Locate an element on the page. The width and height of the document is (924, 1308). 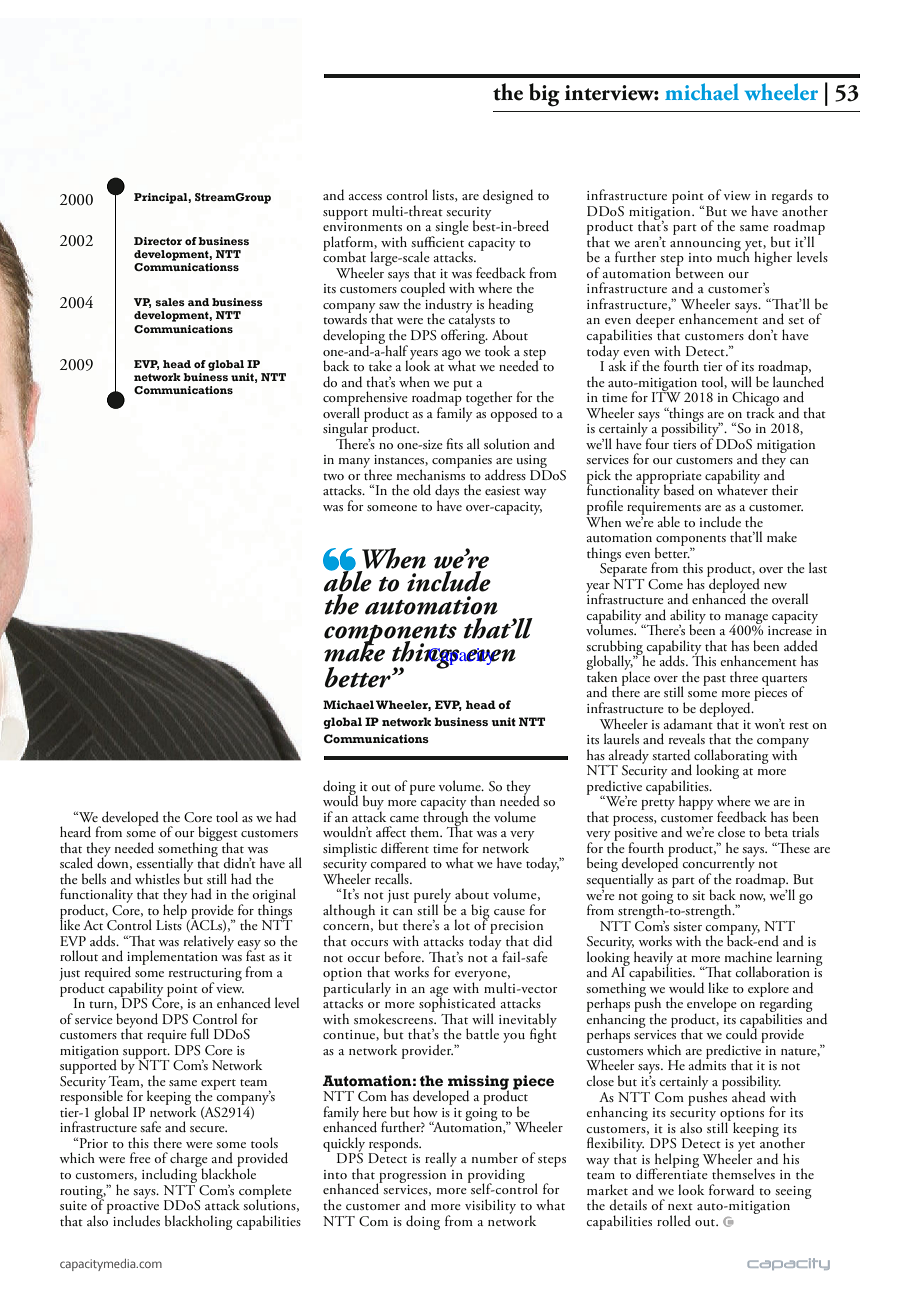
lot is located at coordinates (462, 924).
